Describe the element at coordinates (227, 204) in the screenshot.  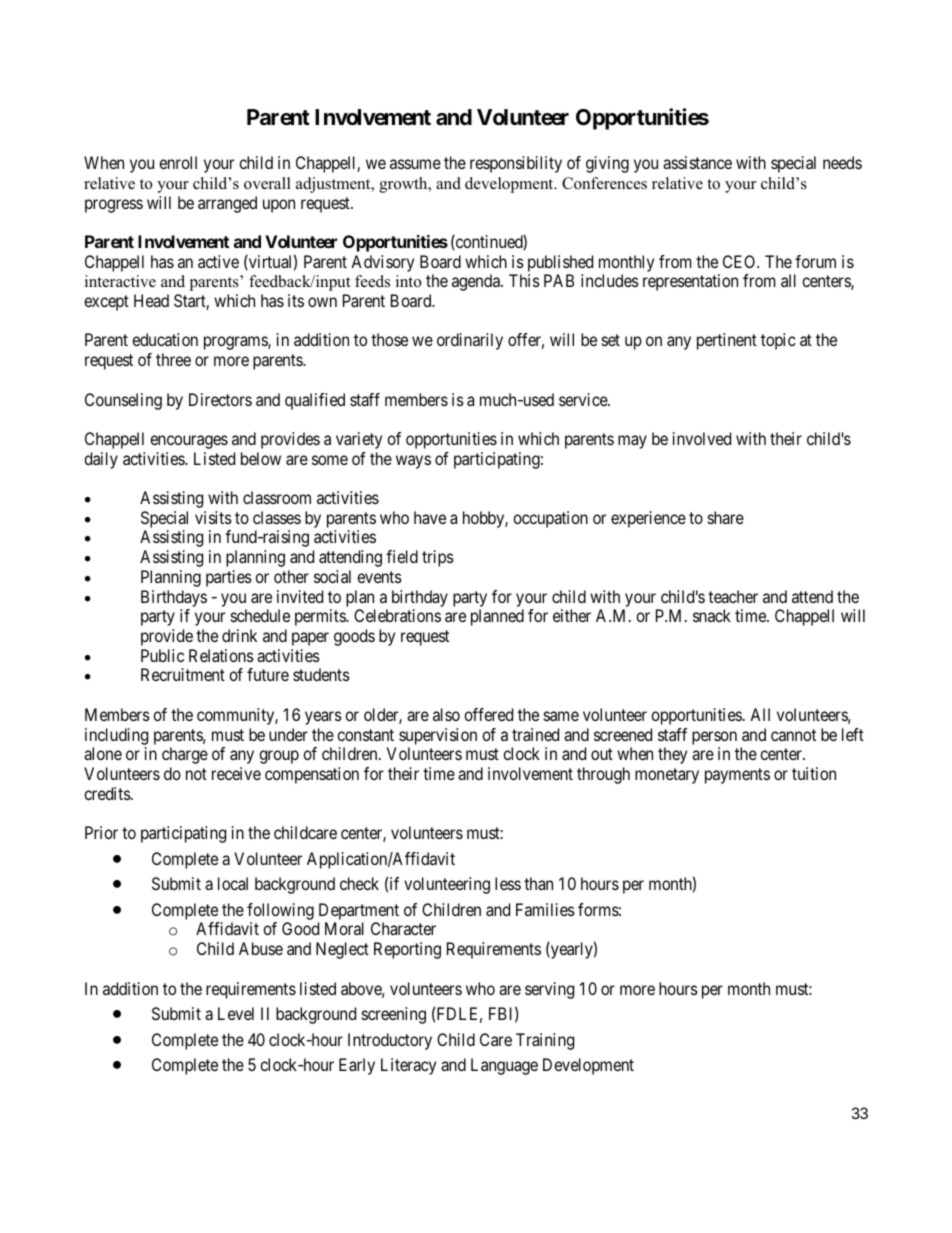
I see `arranged` at that location.
